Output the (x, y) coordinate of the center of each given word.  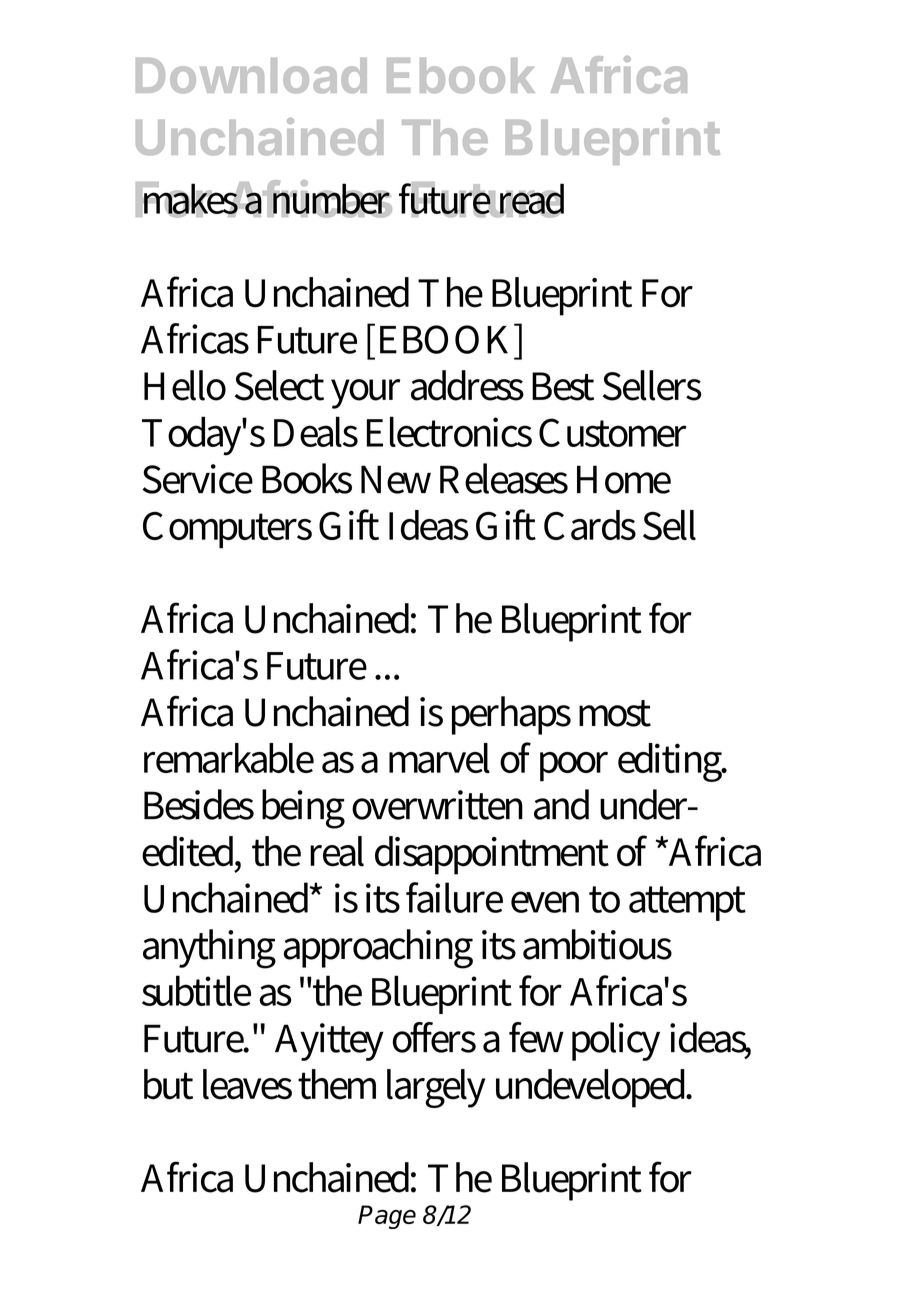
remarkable (229, 758)
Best (563, 386)
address (467, 385)
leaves (247, 1084)
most (615, 713)
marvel (439, 758)
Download (251, 75)
